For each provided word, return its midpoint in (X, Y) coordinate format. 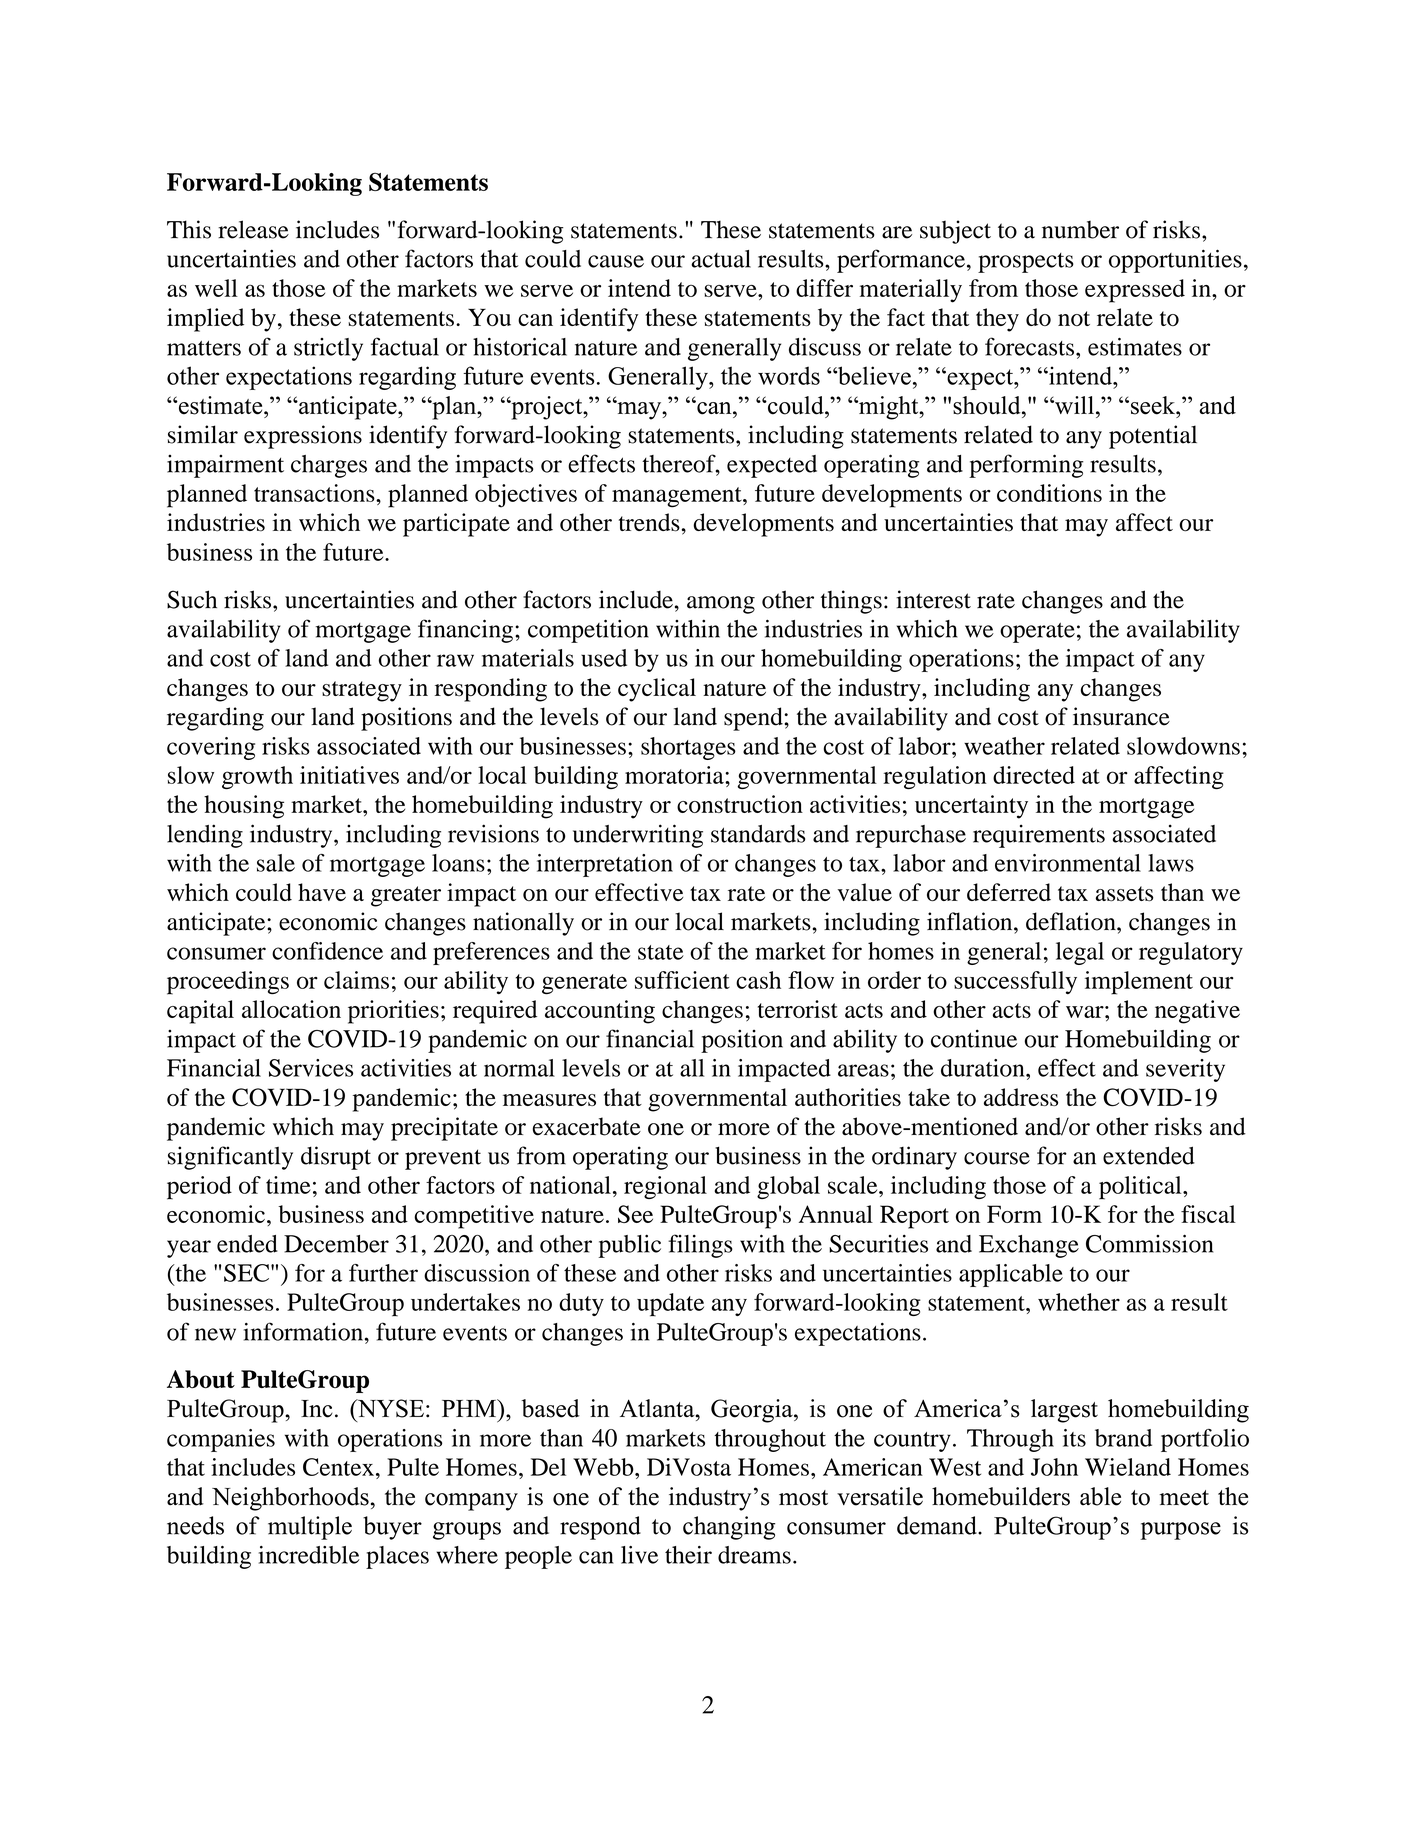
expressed (1135, 291)
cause (616, 261)
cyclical (657, 690)
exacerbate (587, 1126)
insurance (1121, 716)
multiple (310, 1528)
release (253, 229)
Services (311, 1068)
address (1021, 1097)
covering (211, 748)
